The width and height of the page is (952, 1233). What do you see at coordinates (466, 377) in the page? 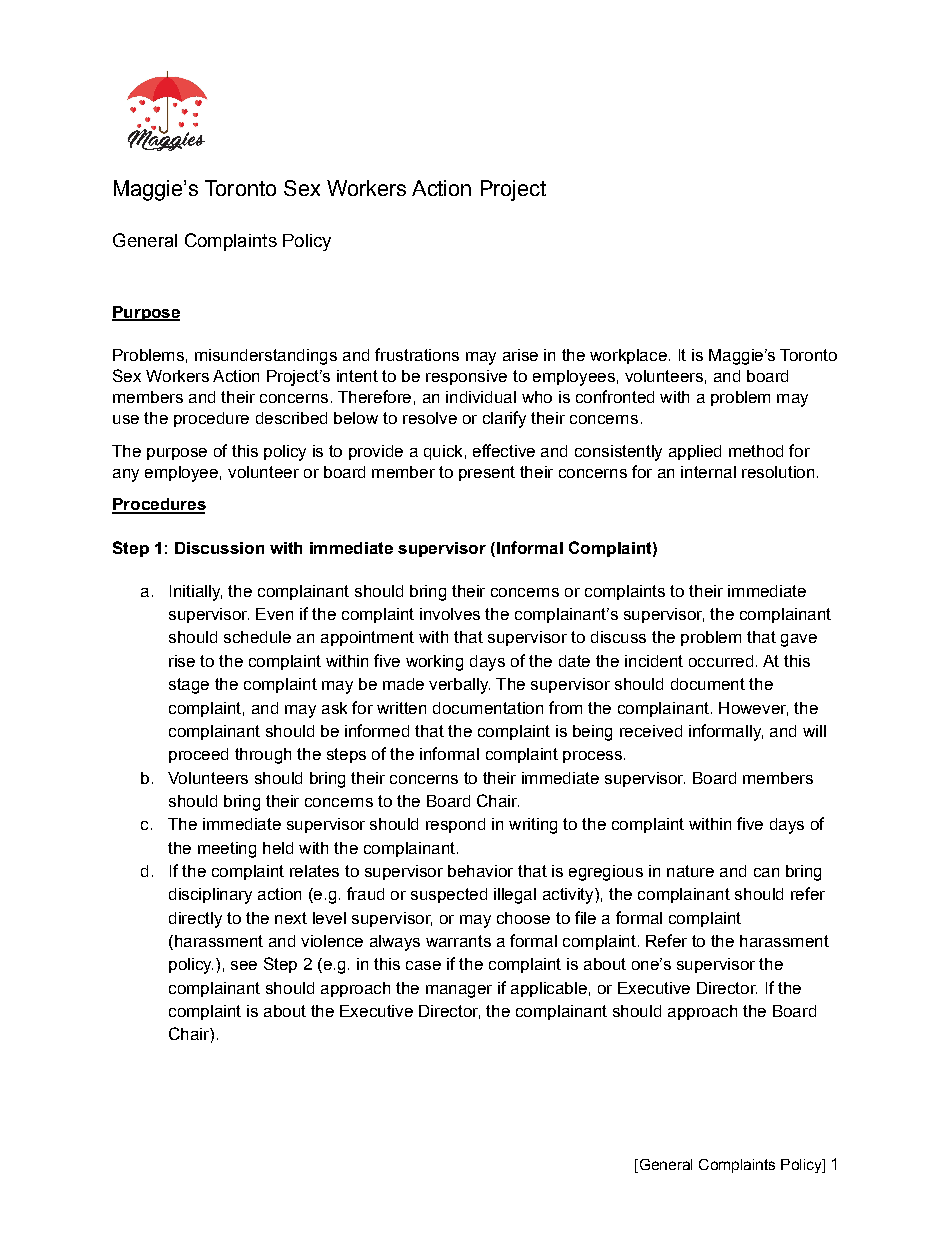
I see `responsive` at bounding box center [466, 377].
